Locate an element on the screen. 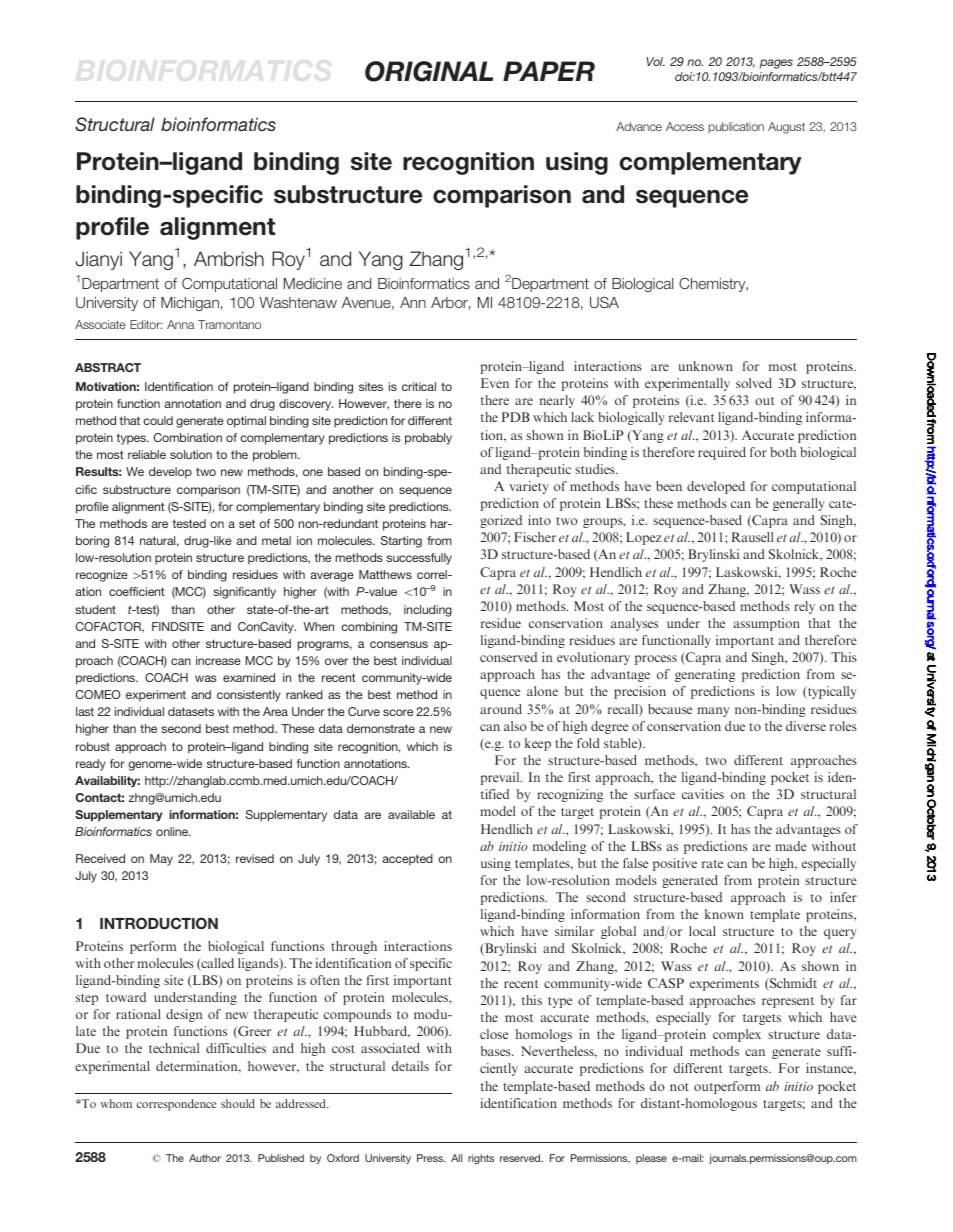 This screenshot has height=1232, width=953. instance is located at coordinates (830, 1068).
